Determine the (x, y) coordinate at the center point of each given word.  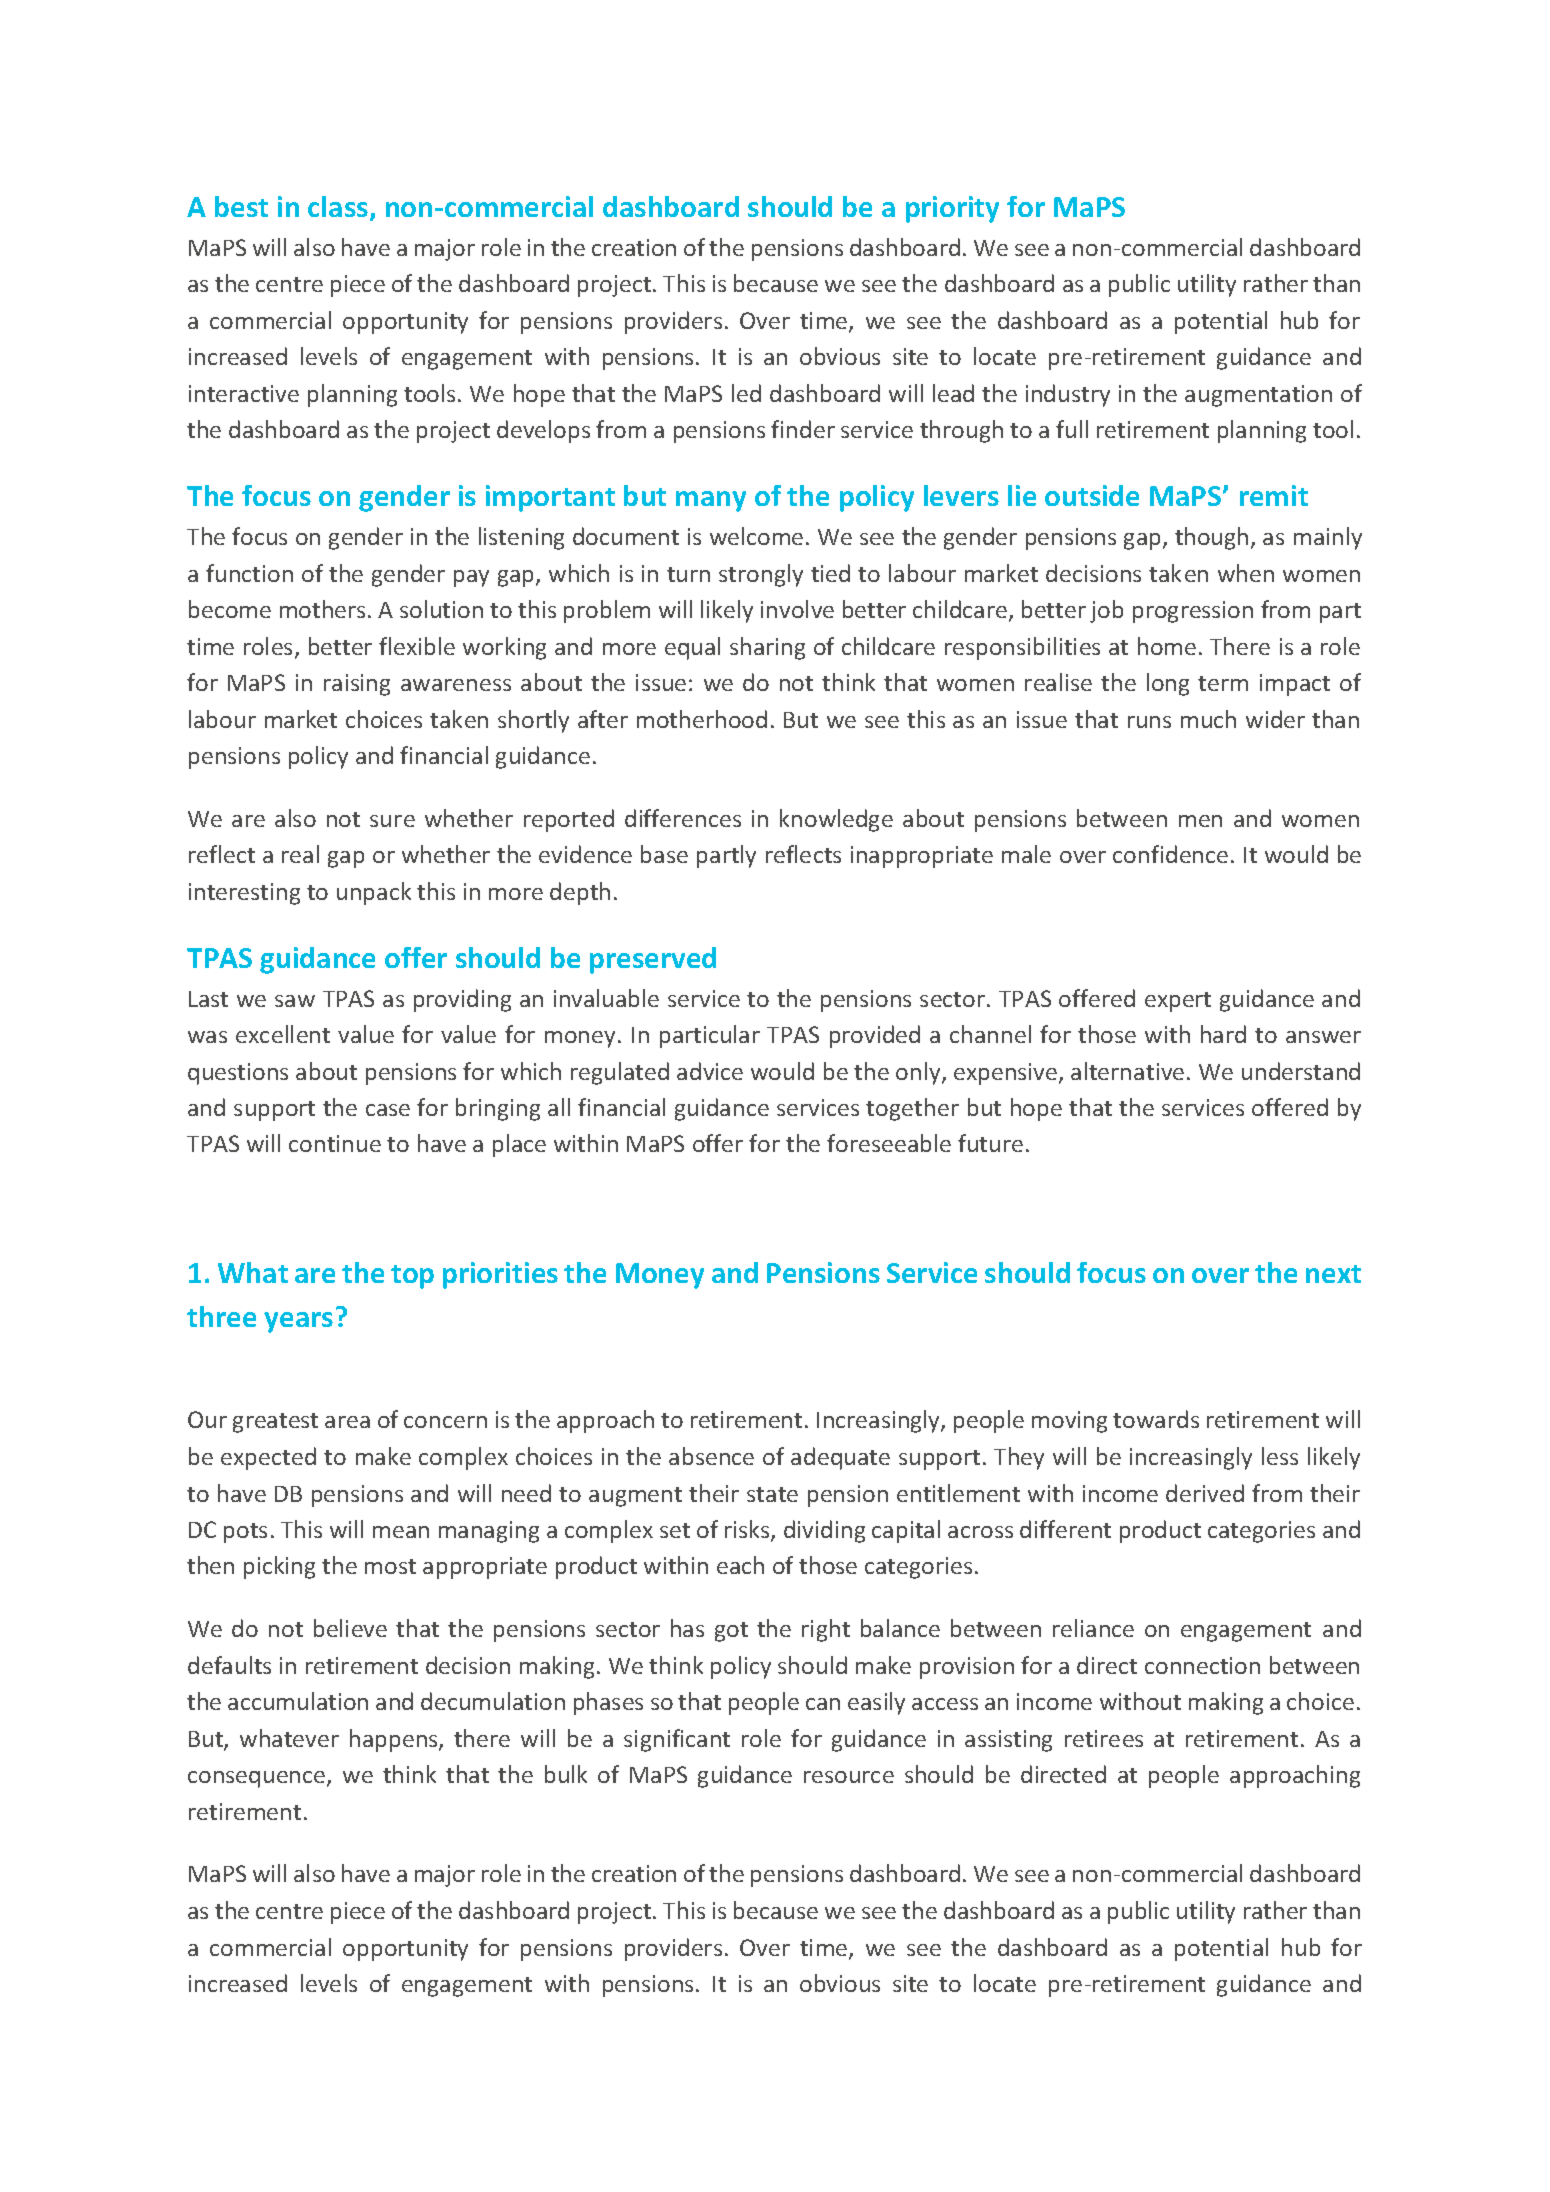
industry (1068, 395)
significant (677, 1740)
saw (295, 1001)
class (339, 208)
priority (952, 209)
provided (875, 1036)
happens (395, 1740)
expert (1178, 1002)
